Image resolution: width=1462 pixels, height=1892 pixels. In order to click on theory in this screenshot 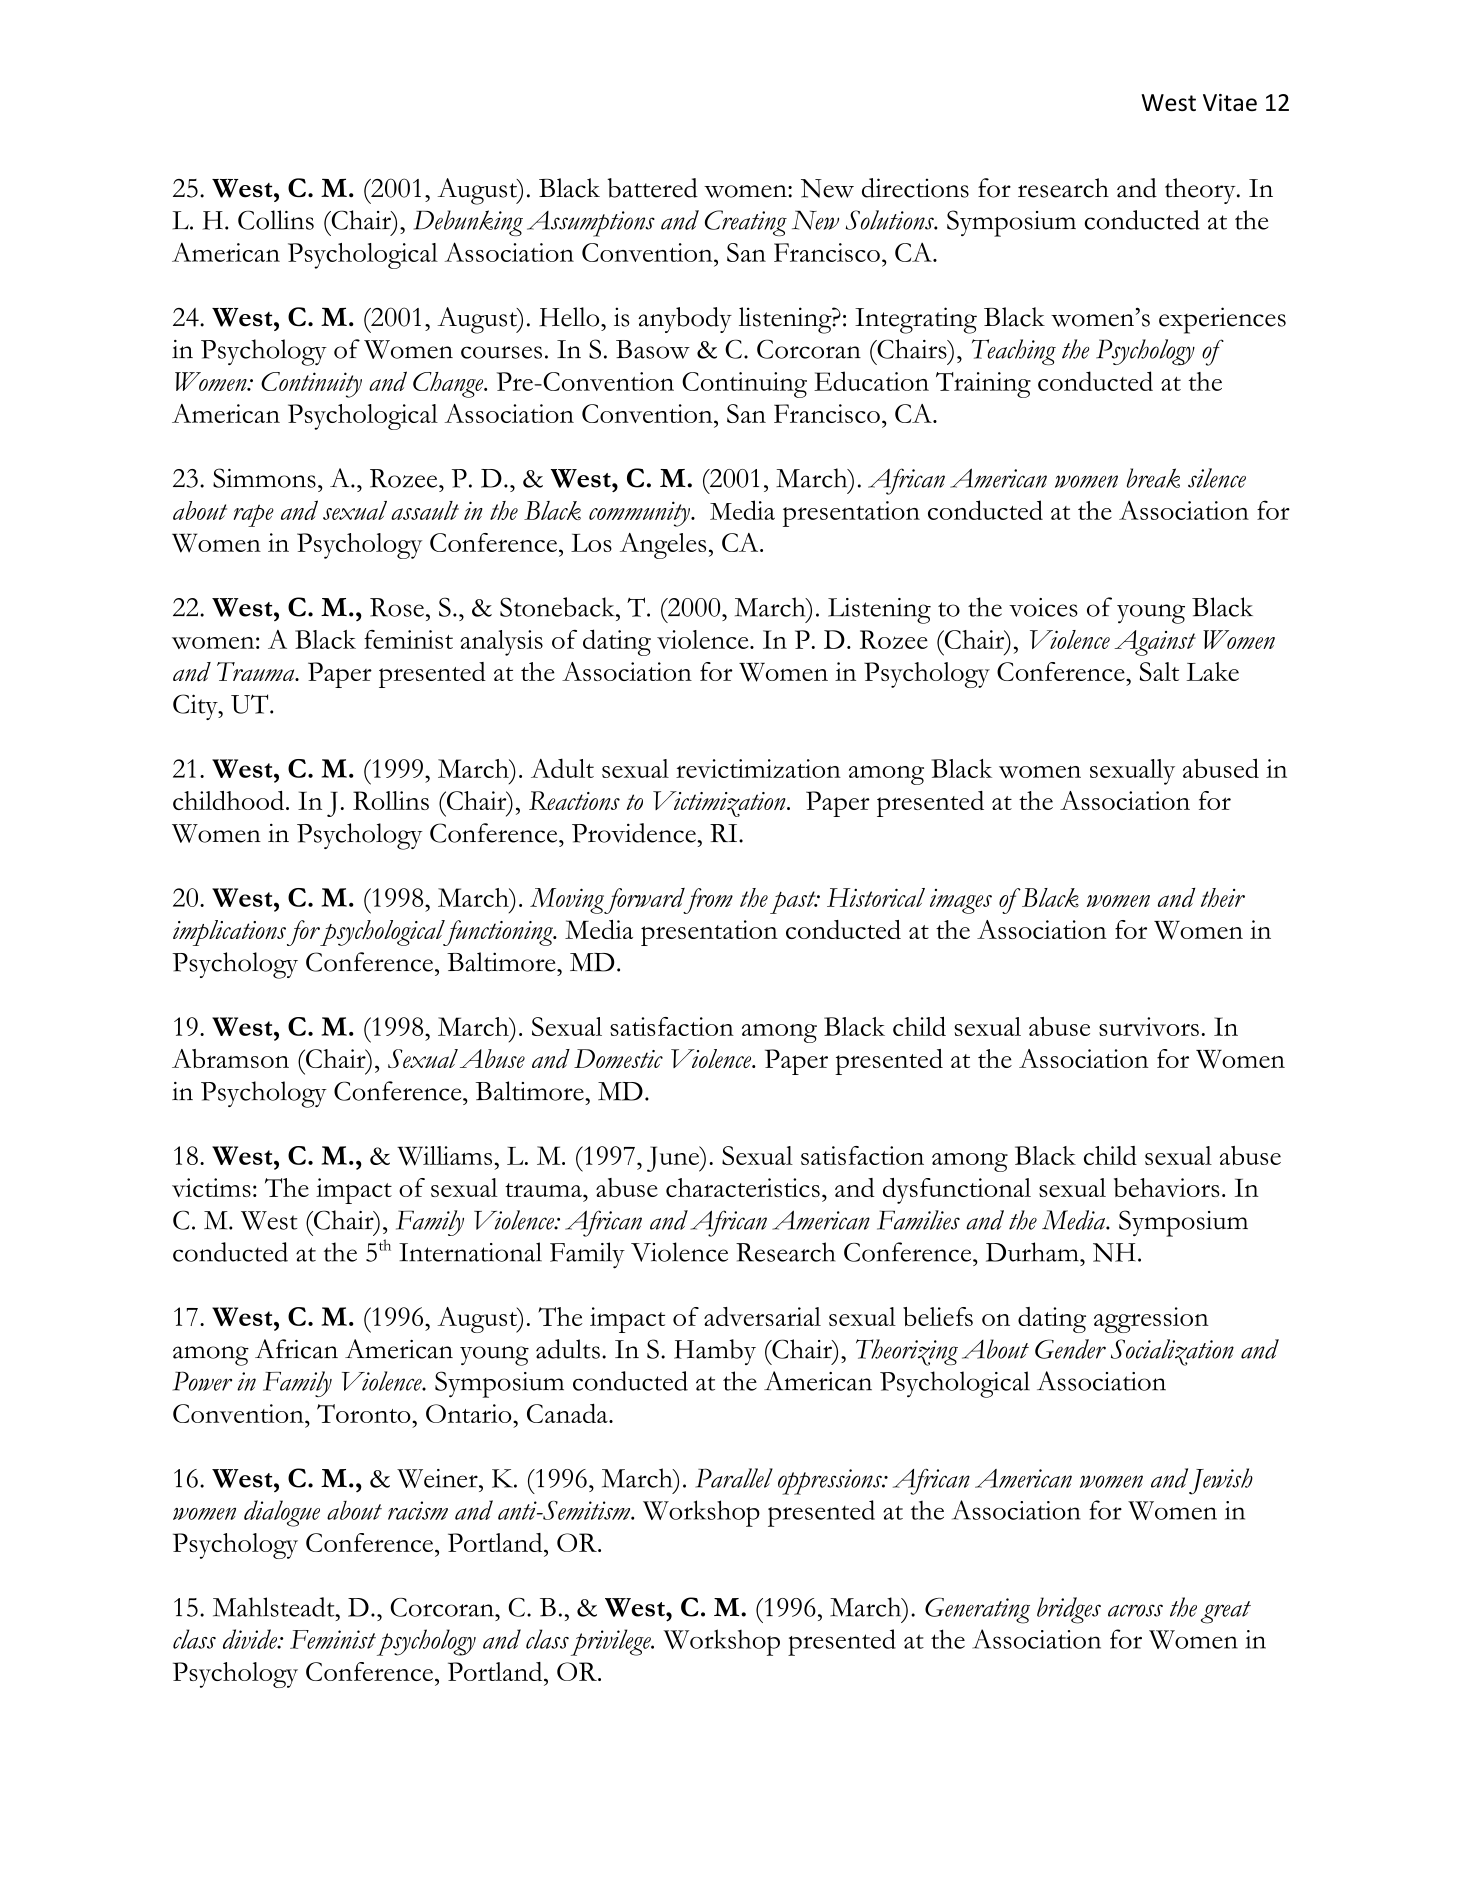, I will do `click(1201, 191)`.
